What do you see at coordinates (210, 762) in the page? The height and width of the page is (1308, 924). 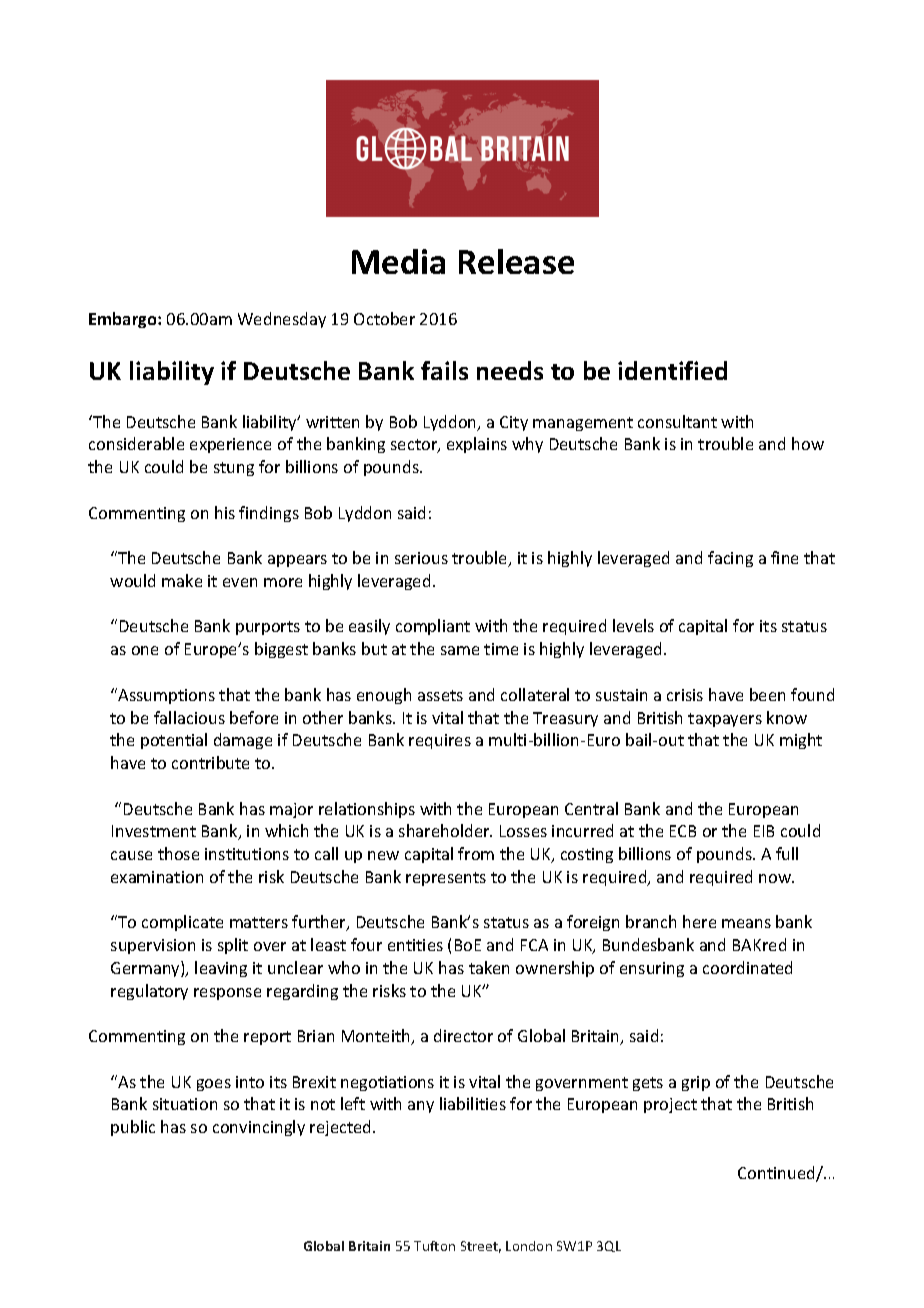 I see `contribute` at bounding box center [210, 762].
